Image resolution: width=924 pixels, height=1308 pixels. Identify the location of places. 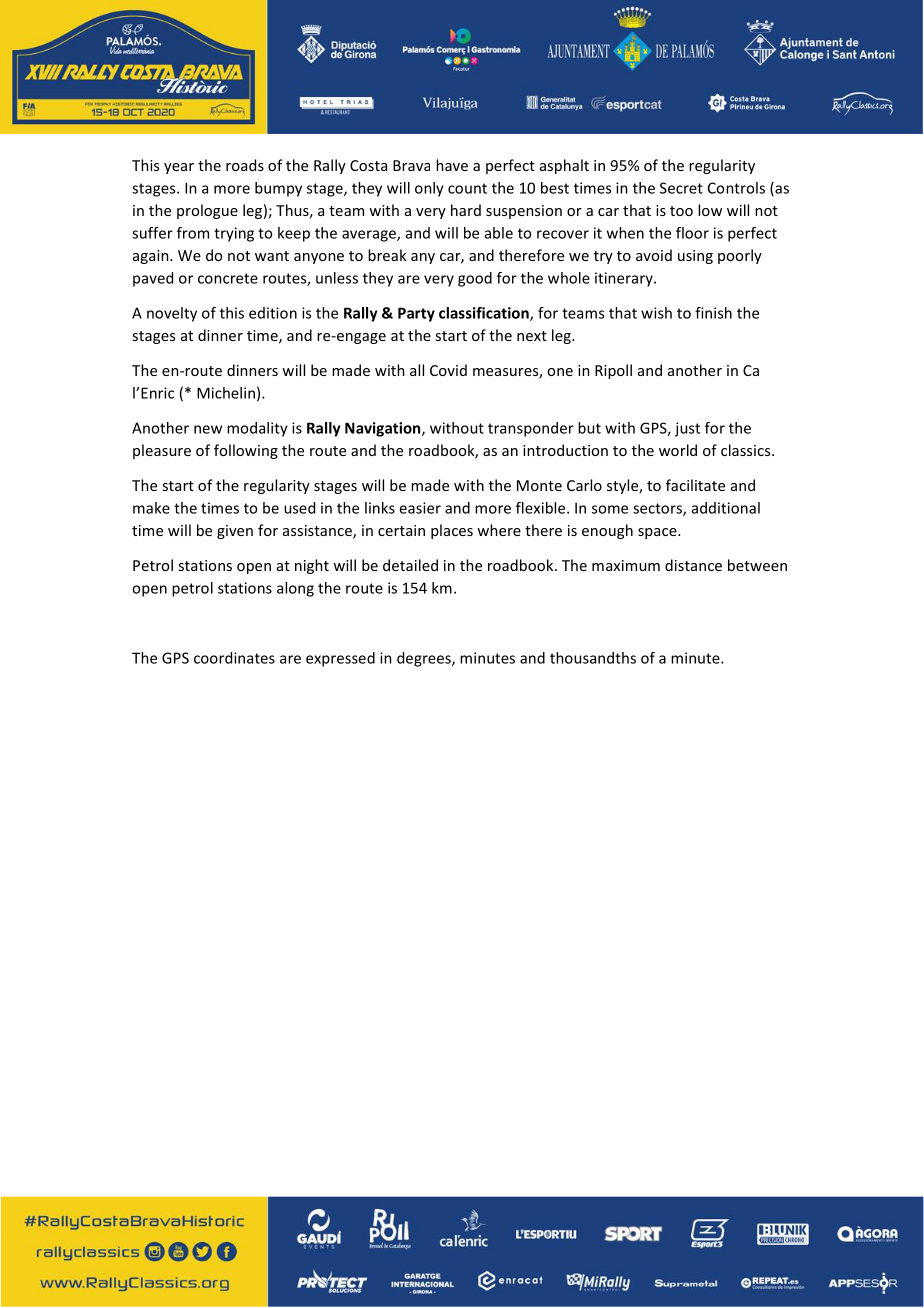
(452, 531).
